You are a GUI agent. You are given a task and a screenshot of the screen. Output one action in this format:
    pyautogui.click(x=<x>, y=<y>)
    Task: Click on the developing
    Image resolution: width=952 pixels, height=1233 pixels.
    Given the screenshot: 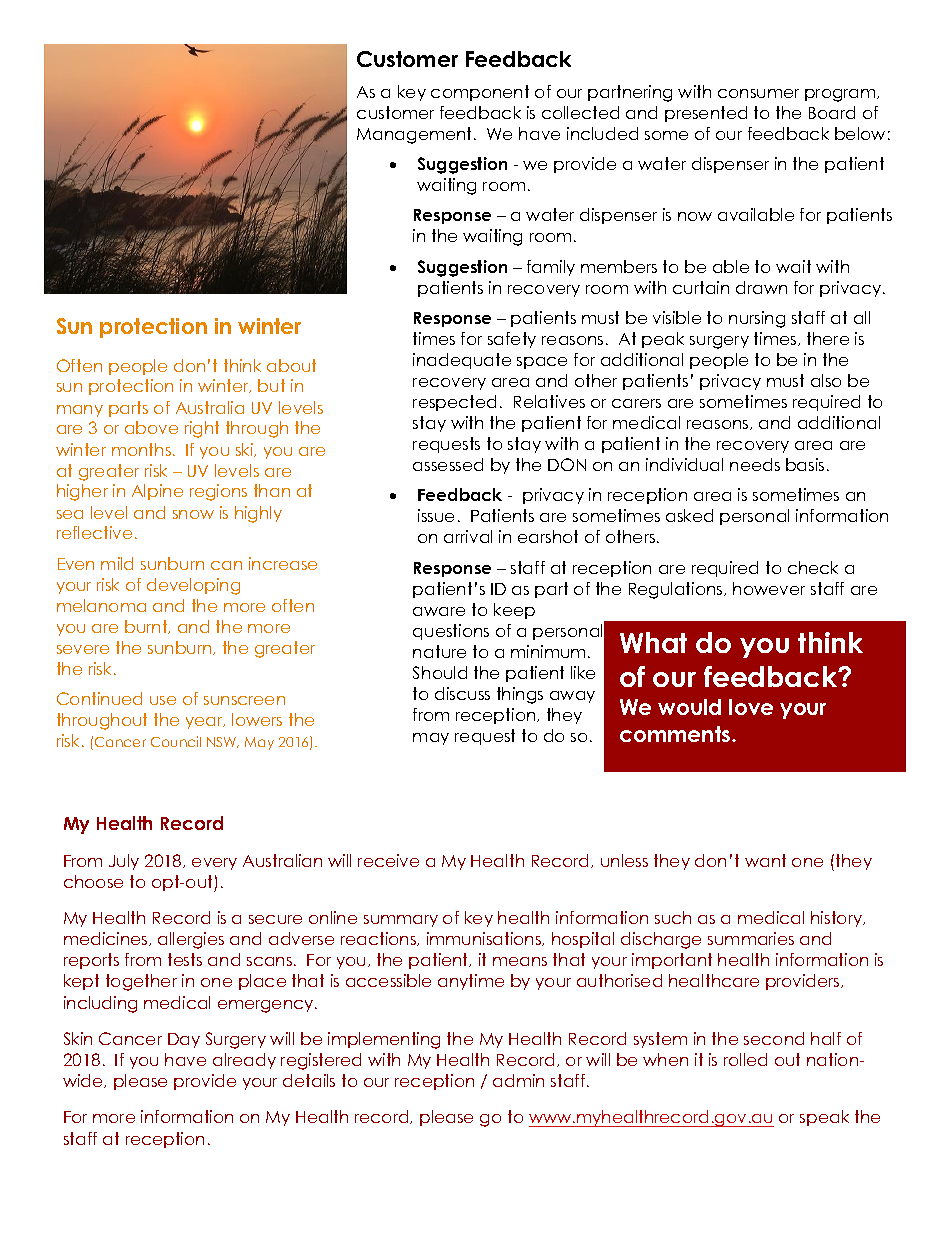 What is the action you would take?
    pyautogui.click(x=193, y=586)
